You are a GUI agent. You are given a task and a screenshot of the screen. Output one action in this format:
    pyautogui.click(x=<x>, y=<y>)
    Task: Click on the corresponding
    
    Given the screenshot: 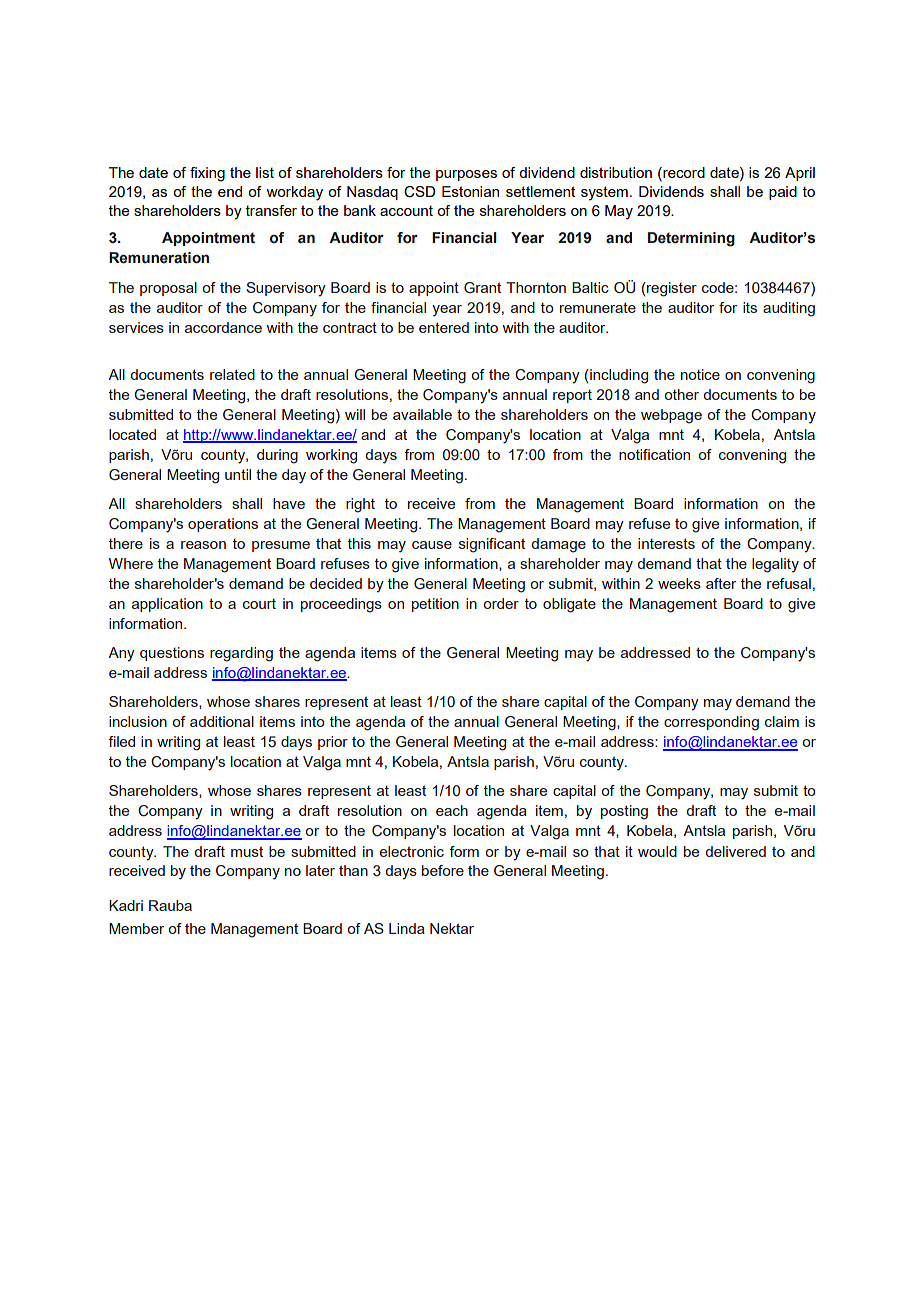 What is the action you would take?
    pyautogui.click(x=711, y=723)
